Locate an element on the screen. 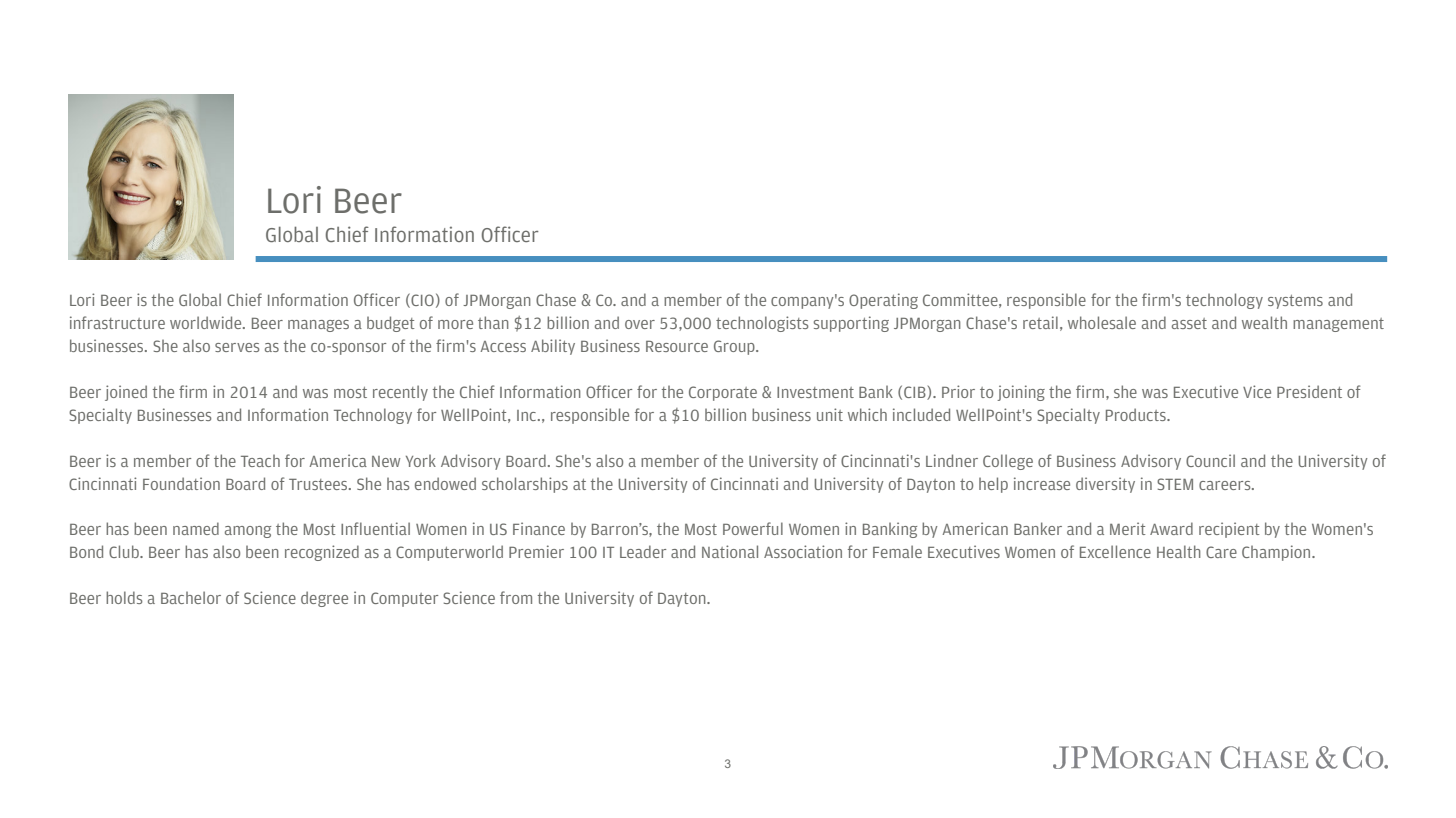 This screenshot has width=1456, height=818. Bachelor is located at coordinates (191, 597).
